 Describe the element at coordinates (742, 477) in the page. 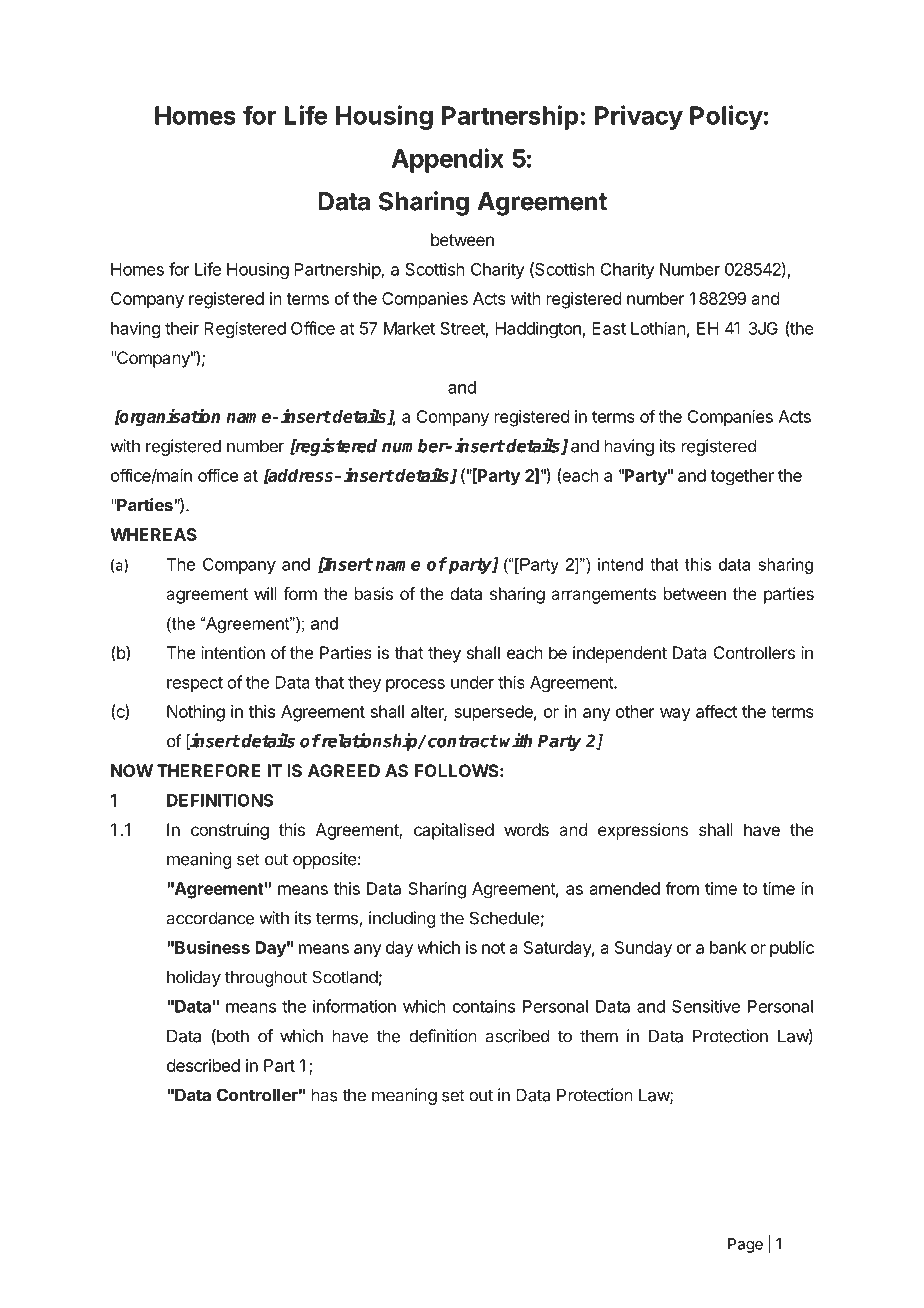

I see `together` at that location.
